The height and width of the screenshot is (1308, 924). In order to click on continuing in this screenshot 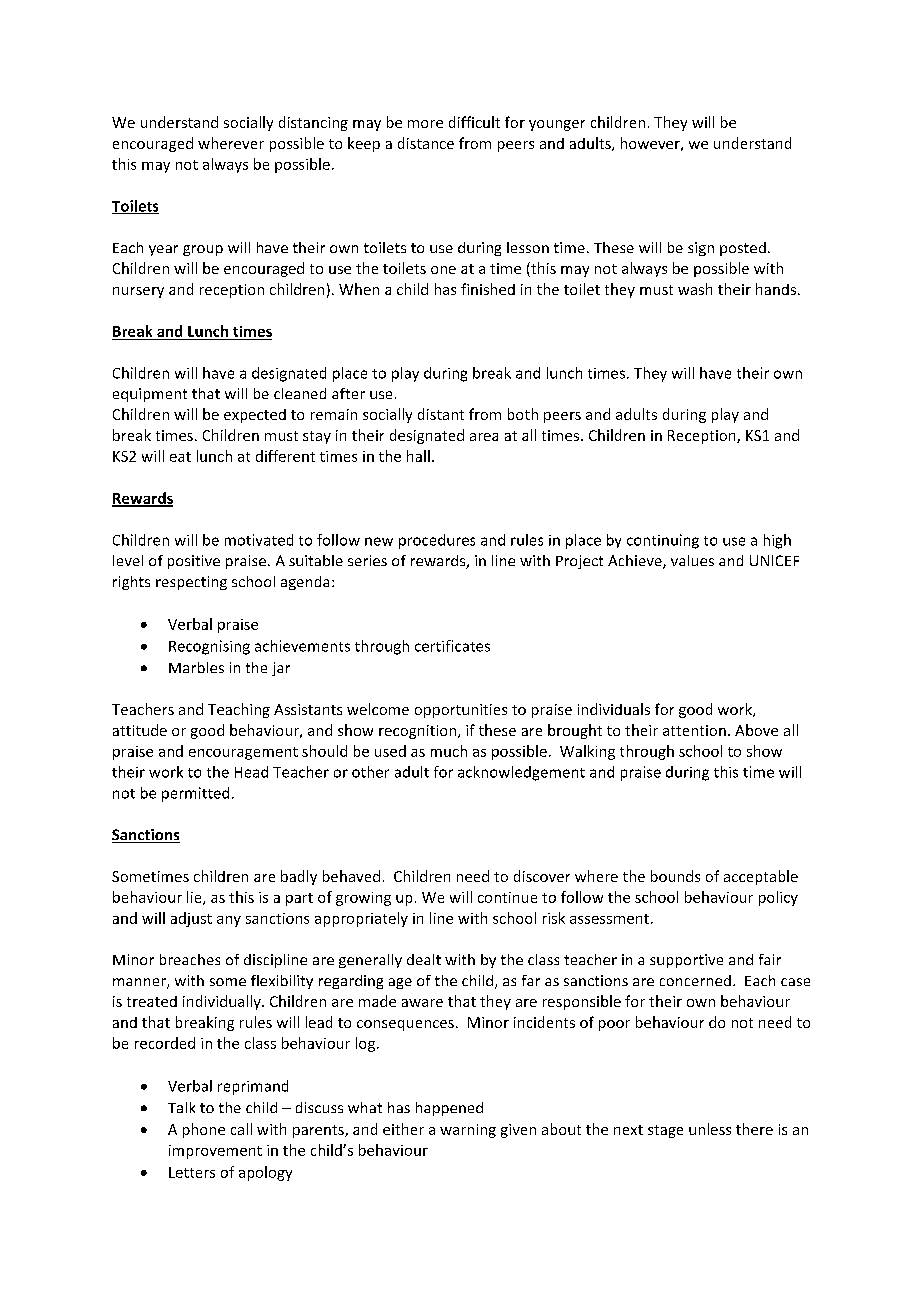, I will do `click(663, 541)`.
